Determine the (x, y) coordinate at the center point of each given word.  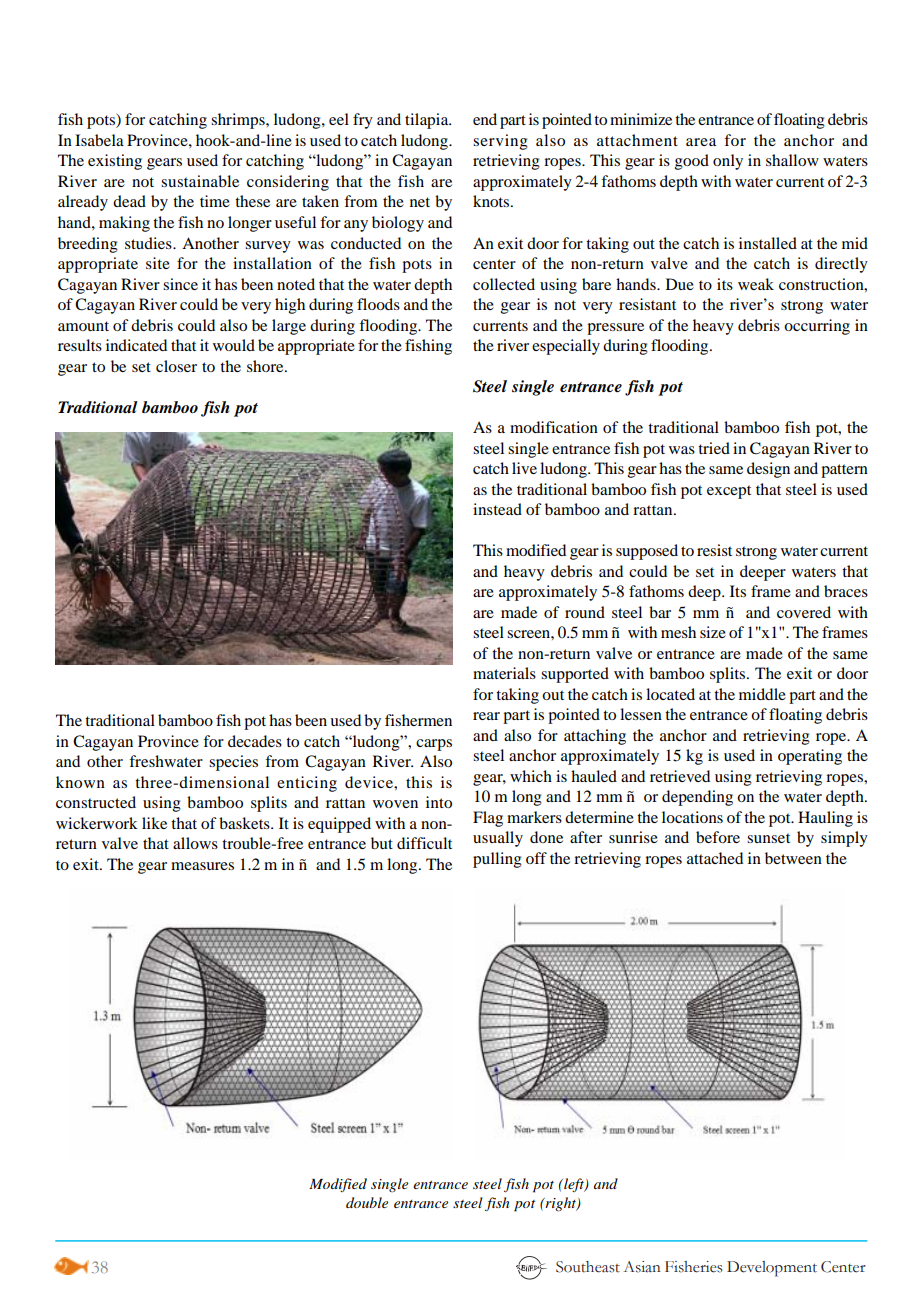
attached (715, 858)
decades (255, 741)
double (367, 1202)
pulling (497, 860)
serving (500, 142)
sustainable (200, 181)
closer (176, 366)
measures (202, 866)
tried (714, 448)
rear (486, 716)
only (728, 162)
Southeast (588, 1267)
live (524, 468)
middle (762, 694)
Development (772, 1269)
